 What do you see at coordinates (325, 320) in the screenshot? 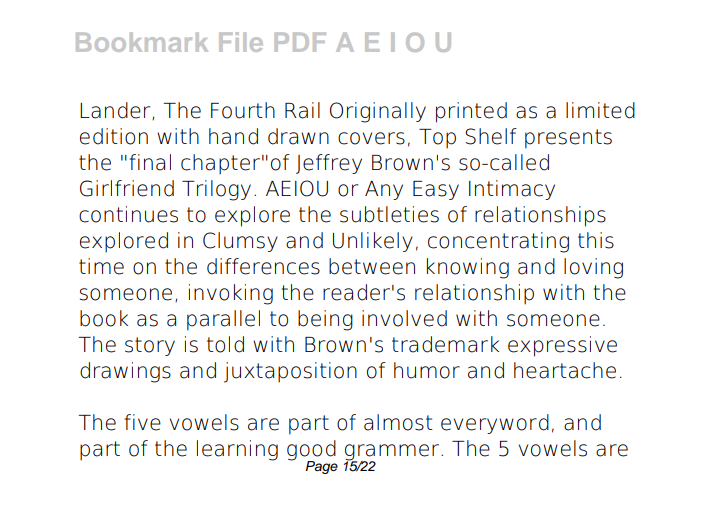
I see `being` at bounding box center [325, 320].
